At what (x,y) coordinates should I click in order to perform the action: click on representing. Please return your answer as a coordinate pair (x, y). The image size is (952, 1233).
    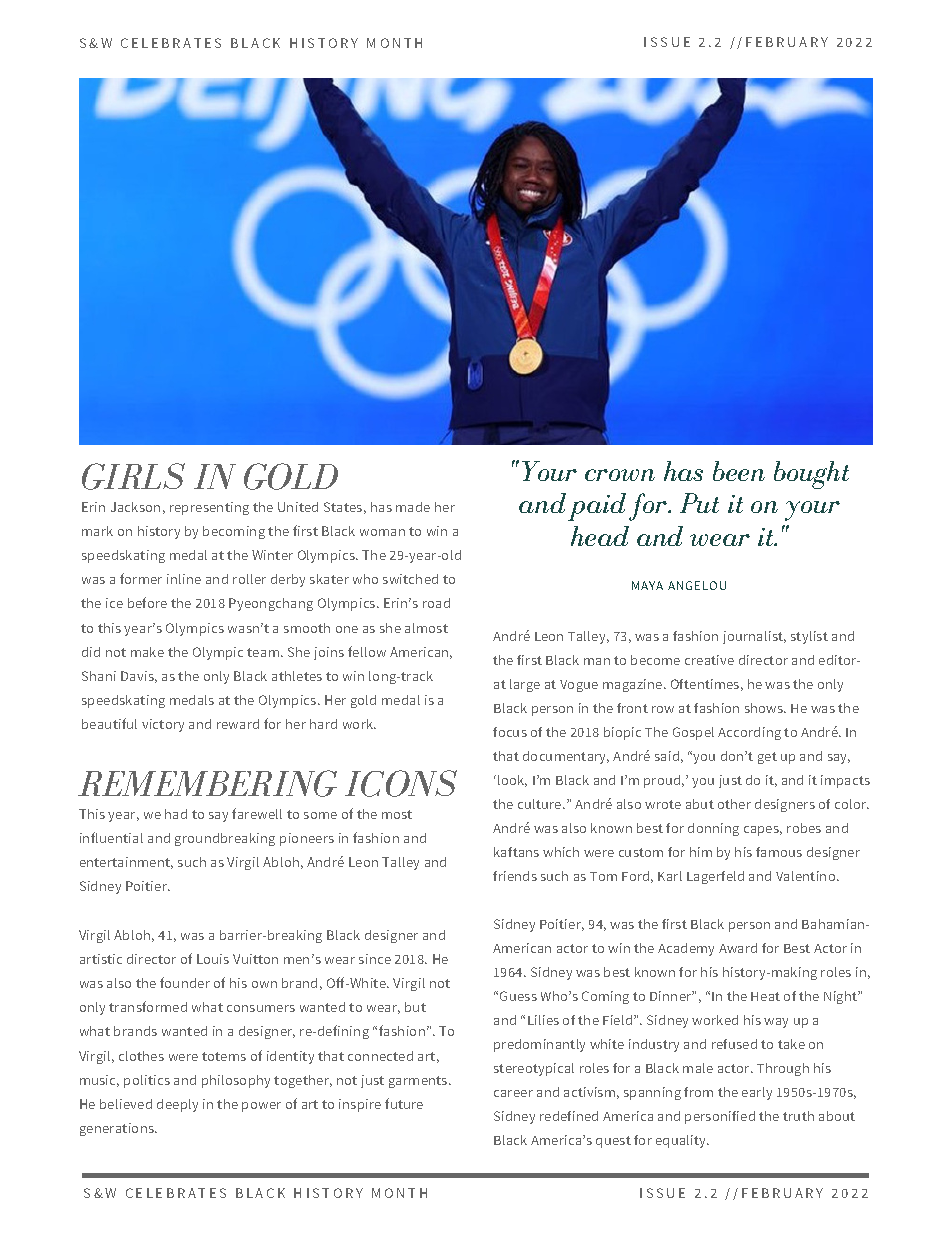
    Looking at the image, I should click on (209, 508).
